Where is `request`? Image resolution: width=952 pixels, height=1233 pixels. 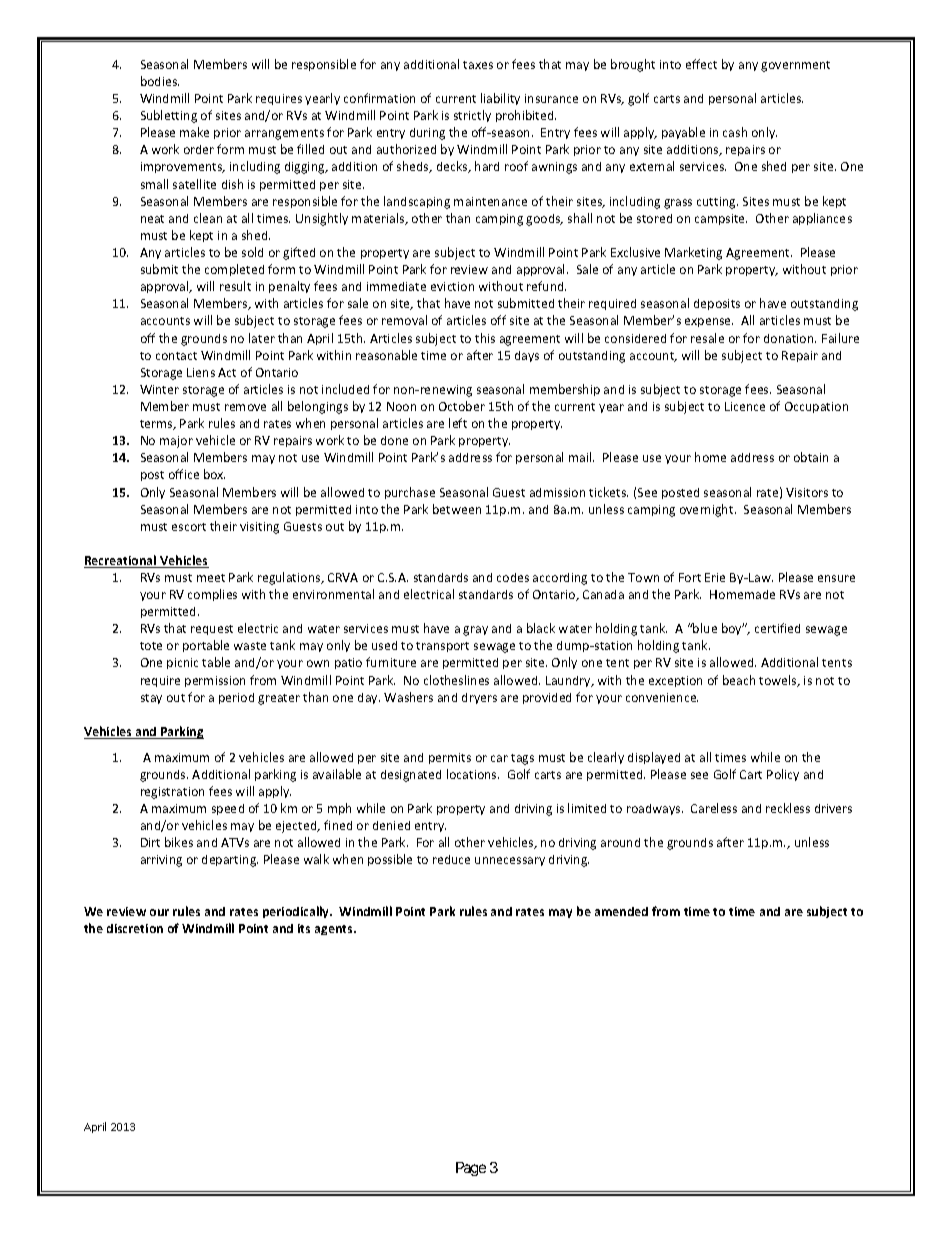 request is located at coordinates (212, 630).
